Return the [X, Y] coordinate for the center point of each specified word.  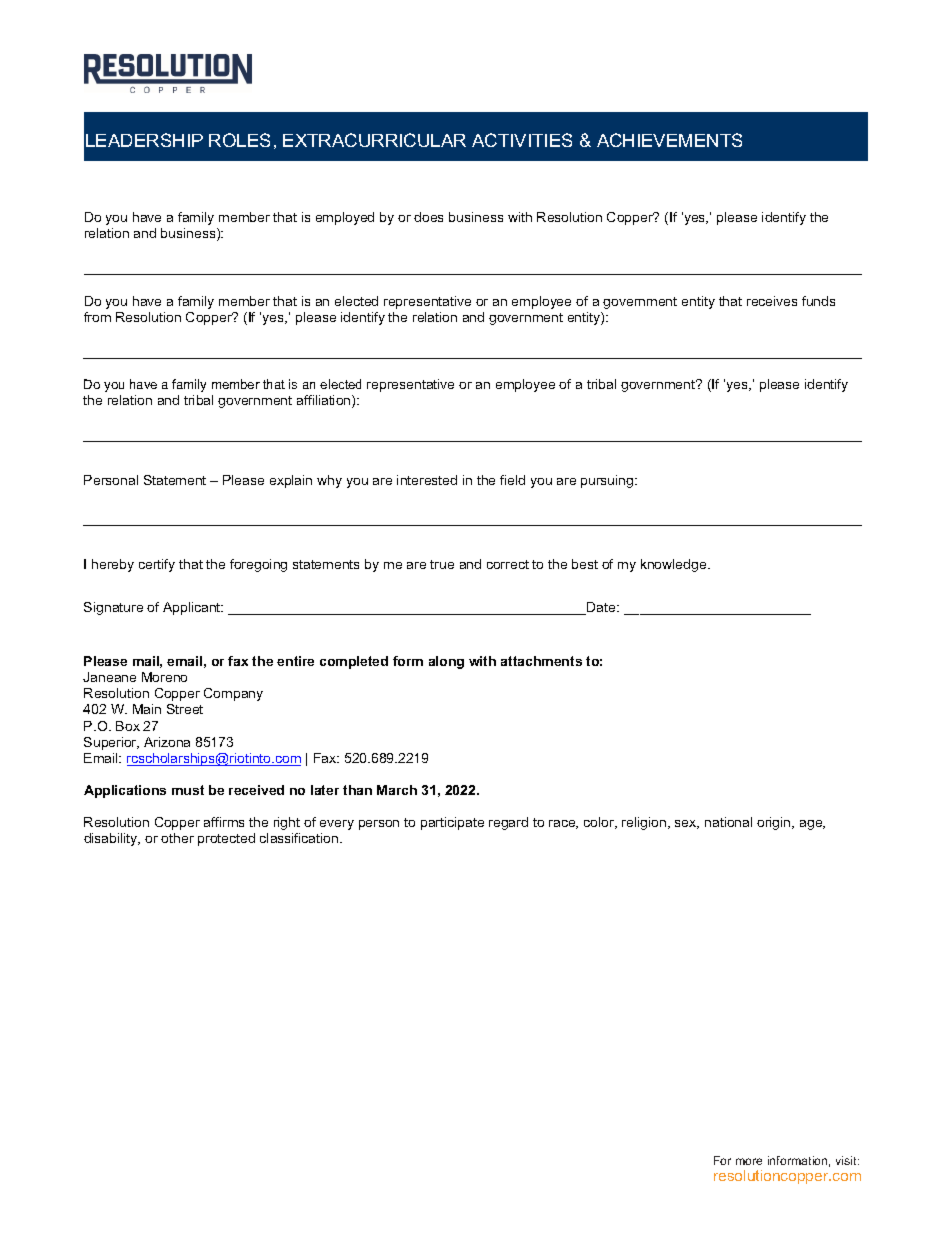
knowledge [675, 565]
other [177, 838]
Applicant [193, 608]
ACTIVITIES [522, 140]
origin [775, 823]
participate [452, 823]
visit [847, 1160]
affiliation [325, 401]
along [446, 662]
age [812, 825]
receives [772, 301]
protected [226, 839]
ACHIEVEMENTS [669, 140]
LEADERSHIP [144, 140]
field [512, 480]
